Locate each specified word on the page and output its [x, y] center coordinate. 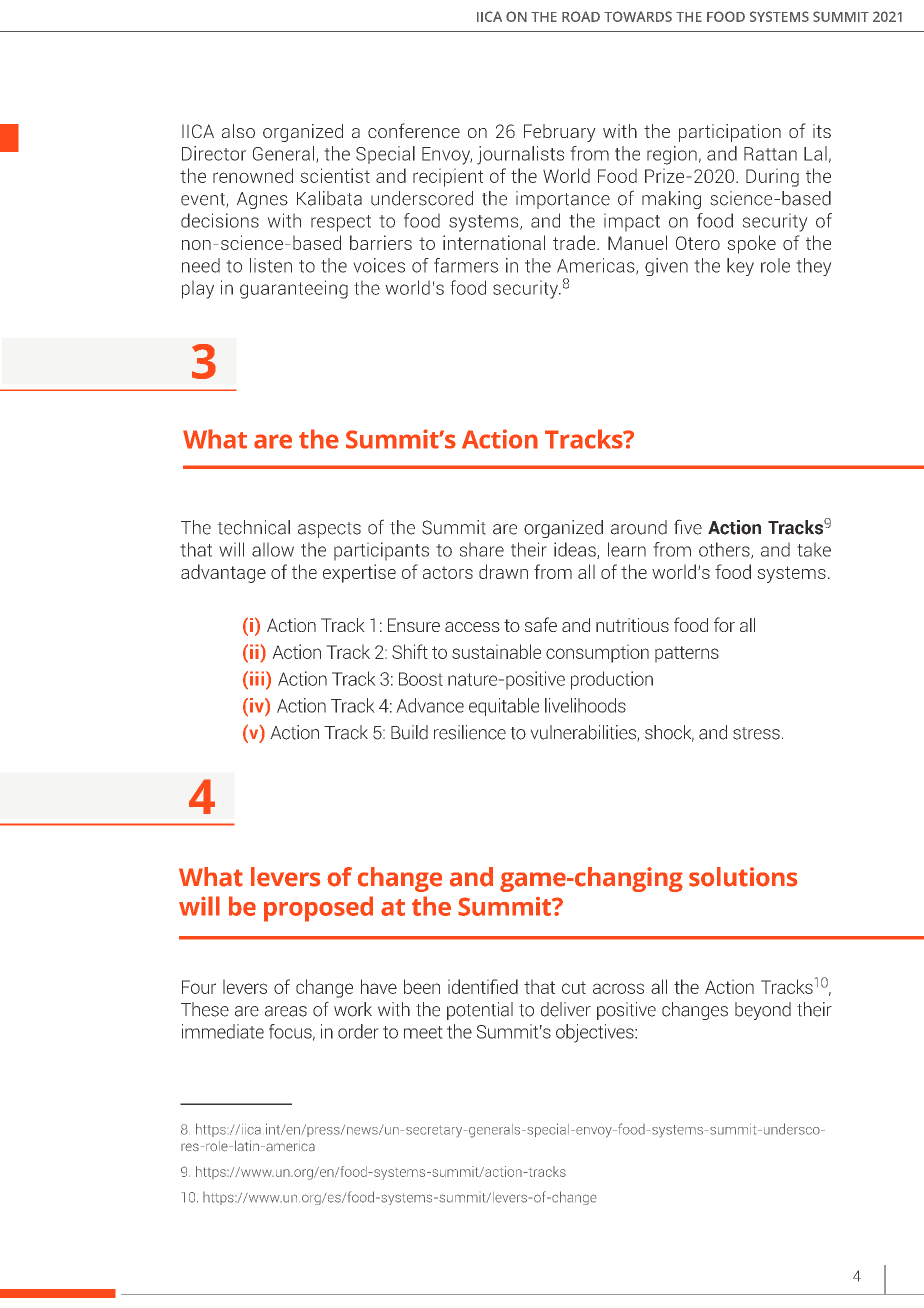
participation [730, 133]
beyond [763, 1011]
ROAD [581, 16]
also [238, 131]
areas [286, 1011]
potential [480, 1011]
